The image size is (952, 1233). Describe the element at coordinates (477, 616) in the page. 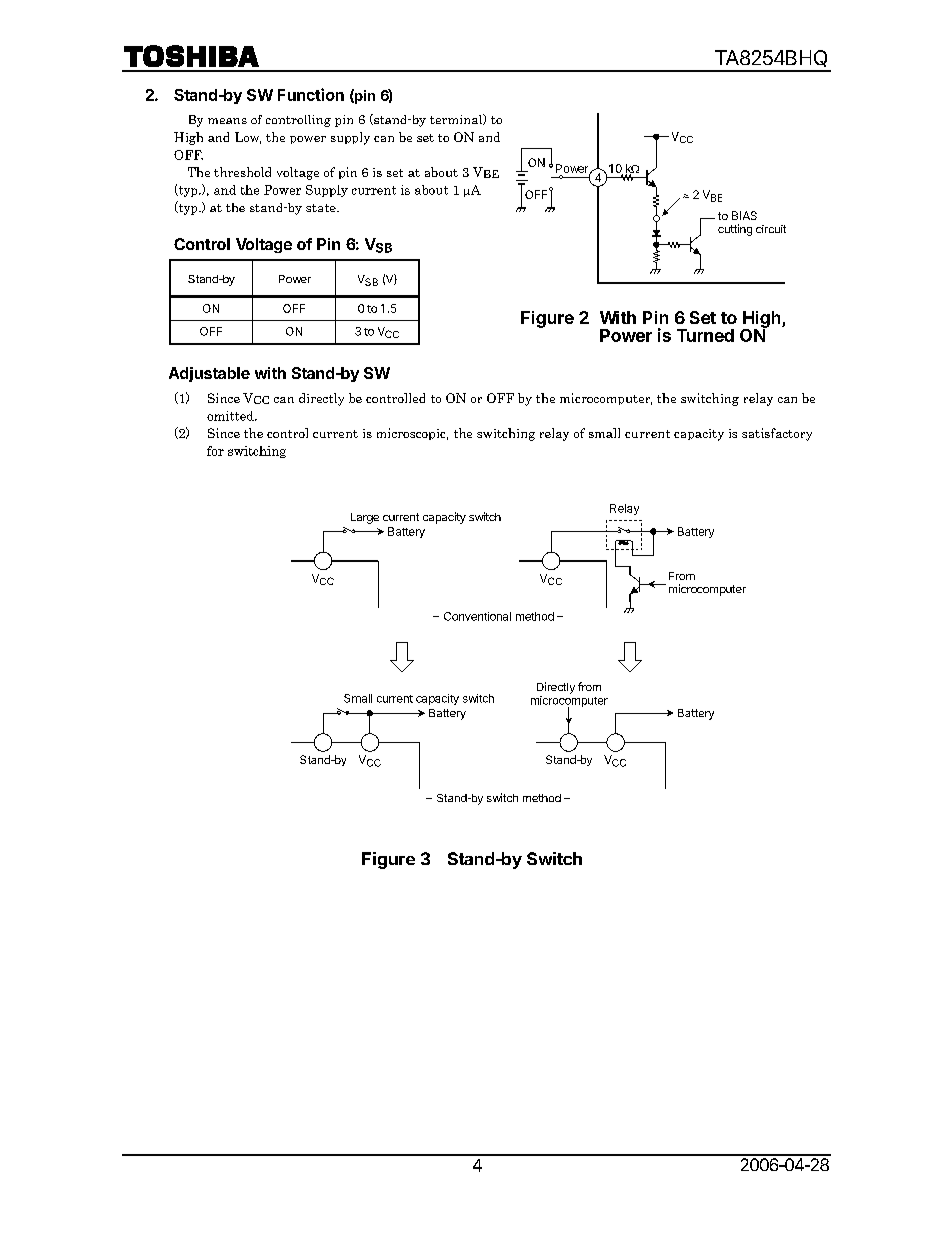

I see `Conventional` at that location.
